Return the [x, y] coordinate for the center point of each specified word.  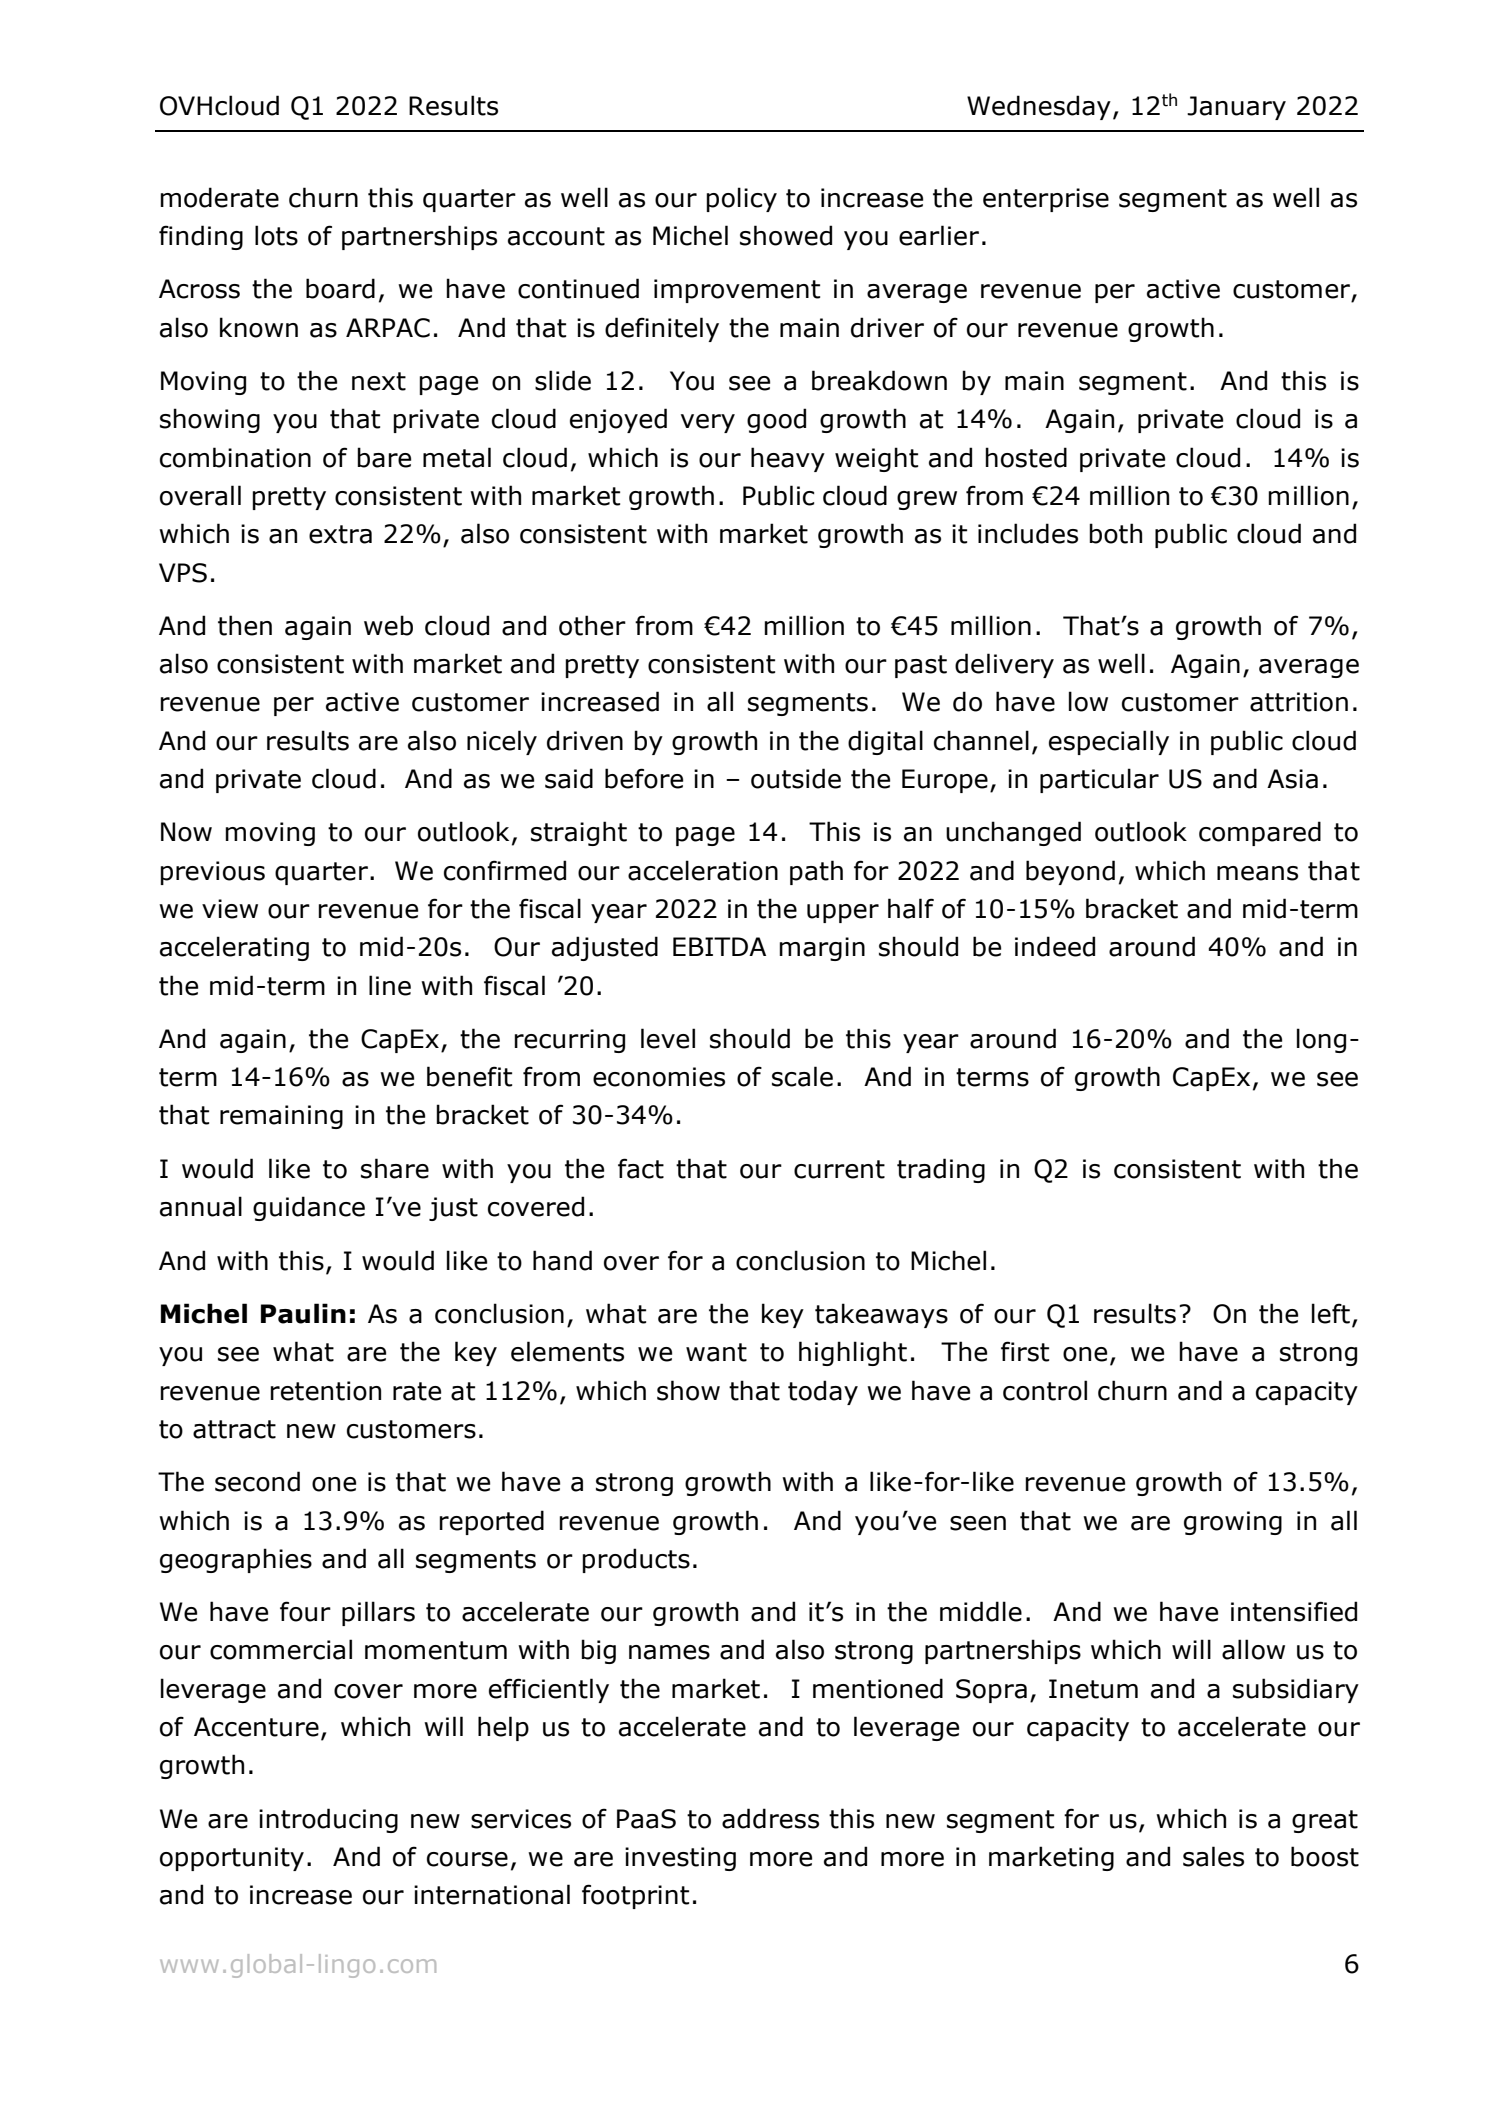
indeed [1055, 946]
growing [1233, 1523]
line [390, 985]
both [1115, 533]
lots [276, 235]
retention [325, 1391]
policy [741, 199]
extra [340, 534]
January [1236, 108]
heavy [788, 459]
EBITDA [719, 946]
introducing [328, 1820]
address [770, 1818]
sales [1213, 1856]
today [823, 1392]
